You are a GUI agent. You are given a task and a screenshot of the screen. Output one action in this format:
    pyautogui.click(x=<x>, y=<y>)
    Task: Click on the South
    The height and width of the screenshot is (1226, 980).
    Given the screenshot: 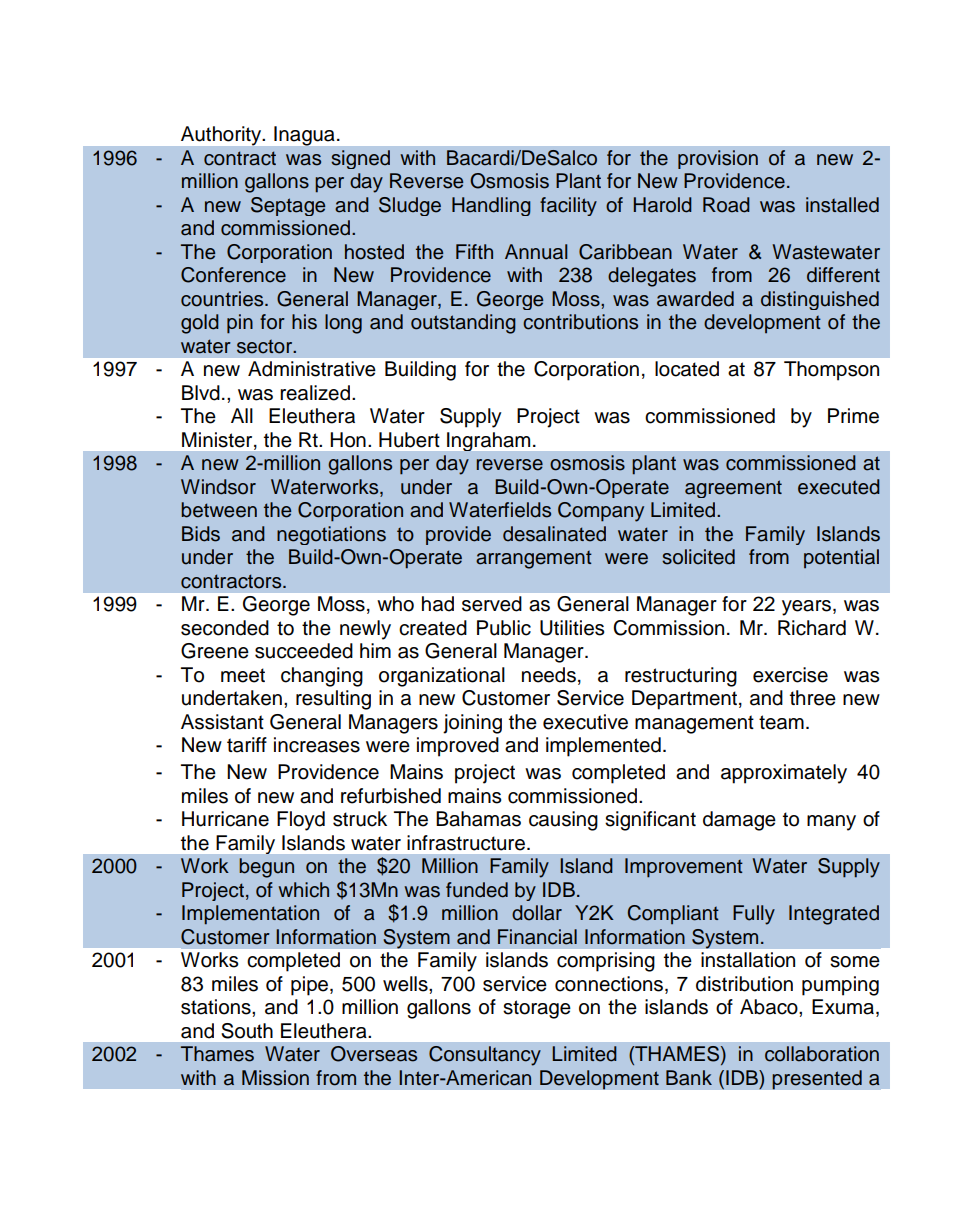 What is the action you would take?
    pyautogui.click(x=247, y=1031)
